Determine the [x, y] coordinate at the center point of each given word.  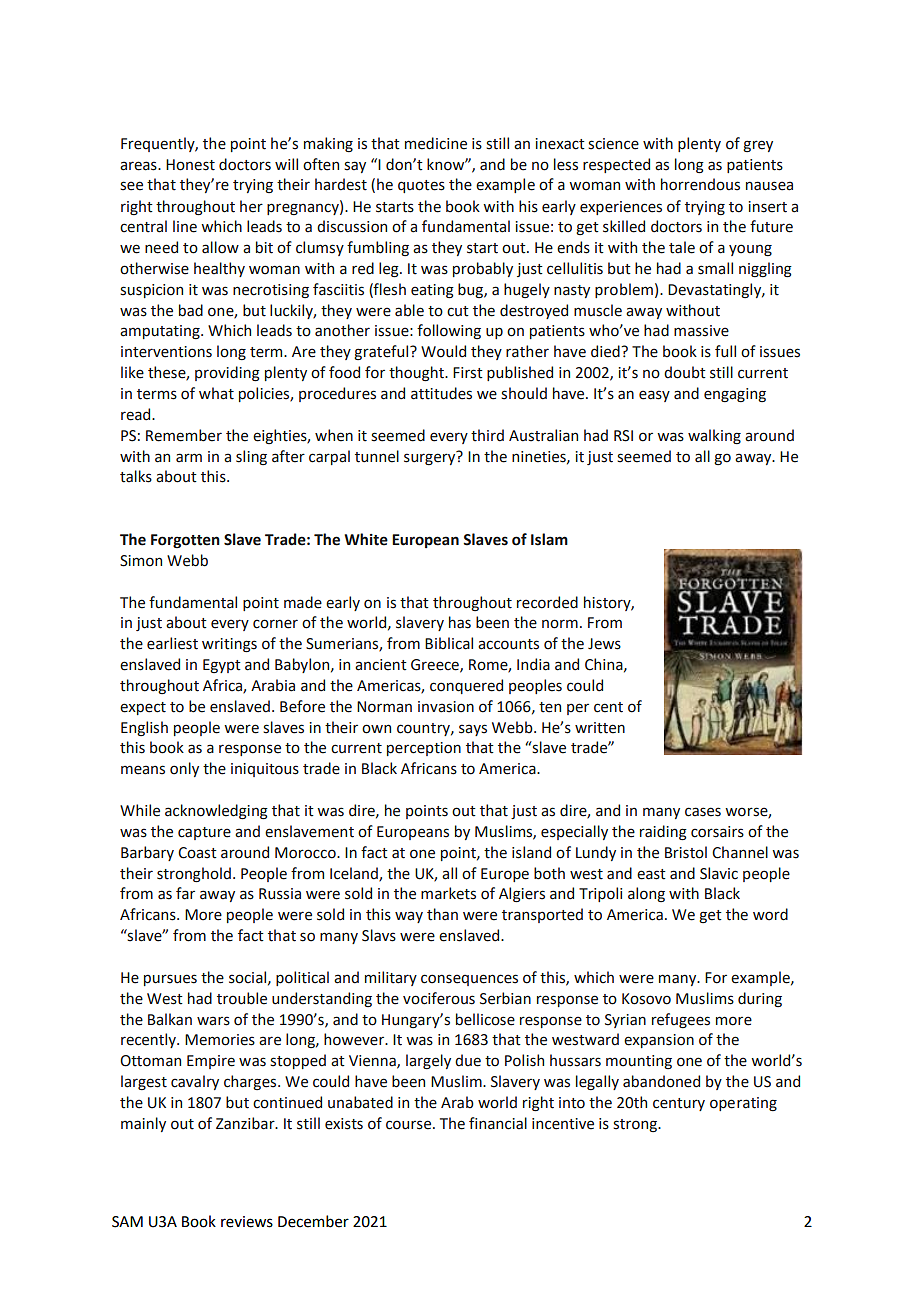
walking [714, 436]
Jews [604, 644]
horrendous [700, 184]
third [487, 435]
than [442, 914]
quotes [421, 186]
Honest [190, 165]
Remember [184, 435]
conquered [466, 686]
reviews [247, 1222]
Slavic [719, 873]
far [185, 893]
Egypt [222, 666]
